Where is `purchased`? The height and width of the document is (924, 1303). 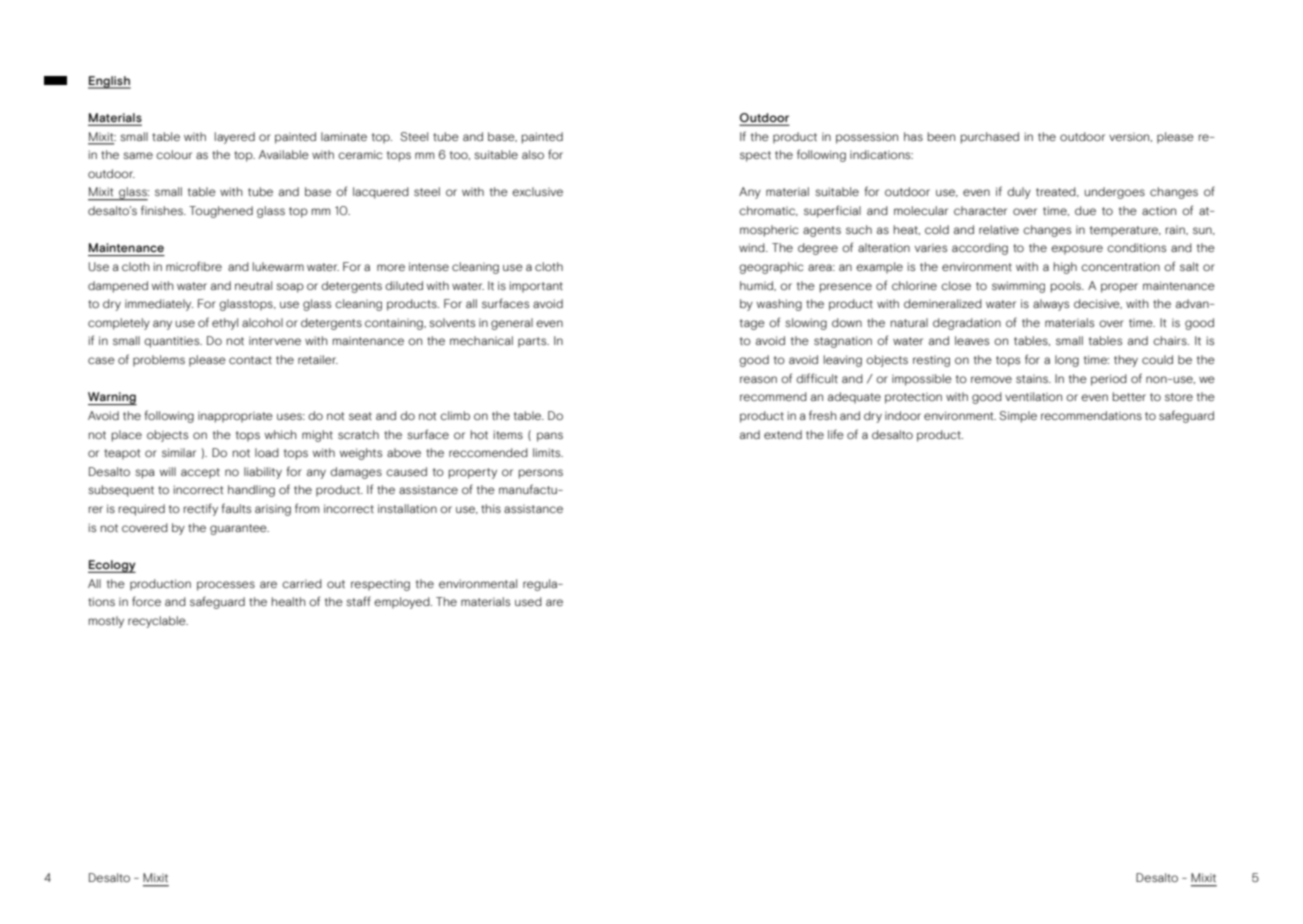
purchased is located at coordinates (990, 138).
